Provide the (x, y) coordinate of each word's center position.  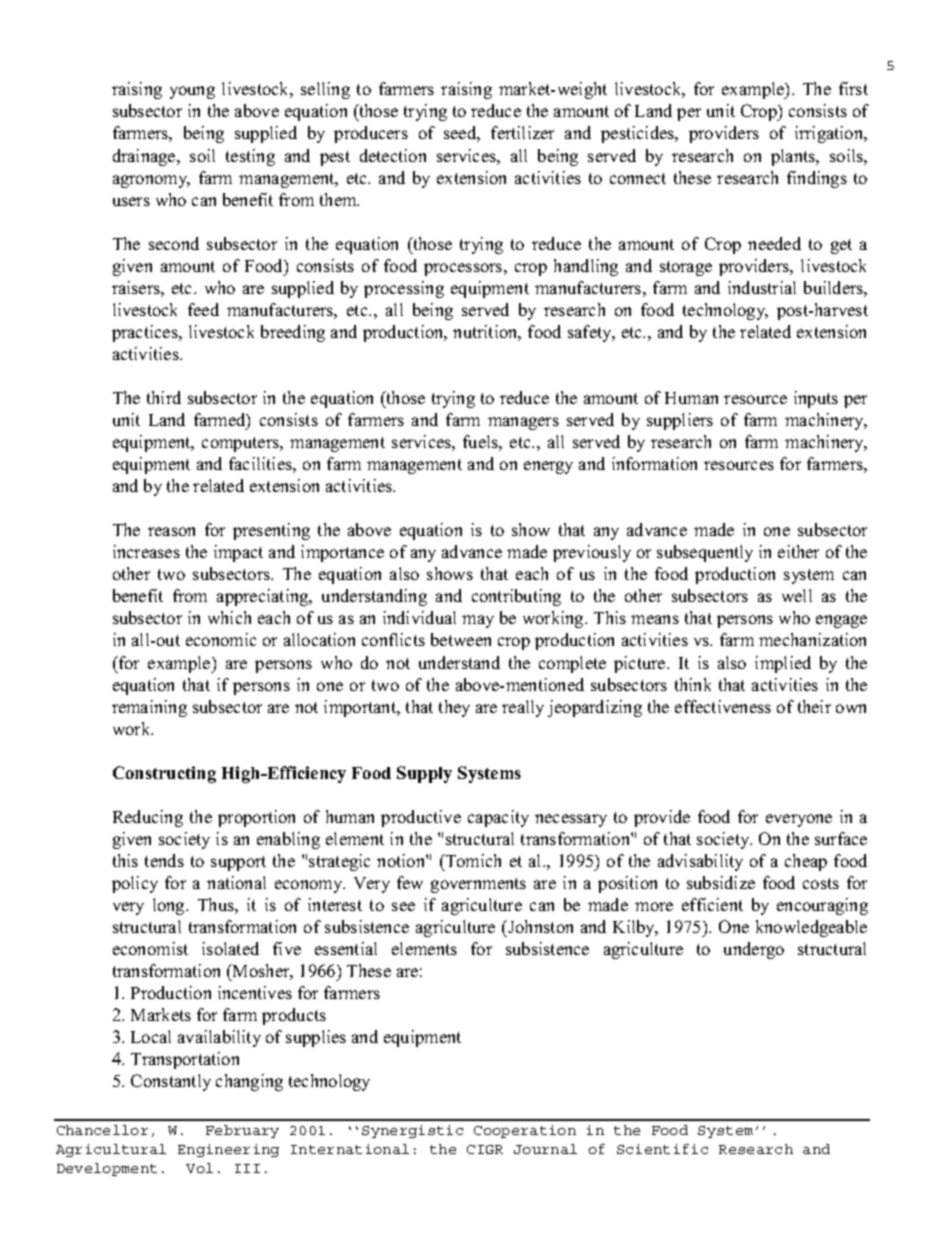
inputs (816, 399)
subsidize (721, 882)
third (164, 397)
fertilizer (522, 132)
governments (478, 885)
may (478, 621)
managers (523, 423)
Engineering (228, 1150)
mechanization (812, 639)
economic (221, 639)
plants (794, 157)
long (170, 906)
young (192, 92)
